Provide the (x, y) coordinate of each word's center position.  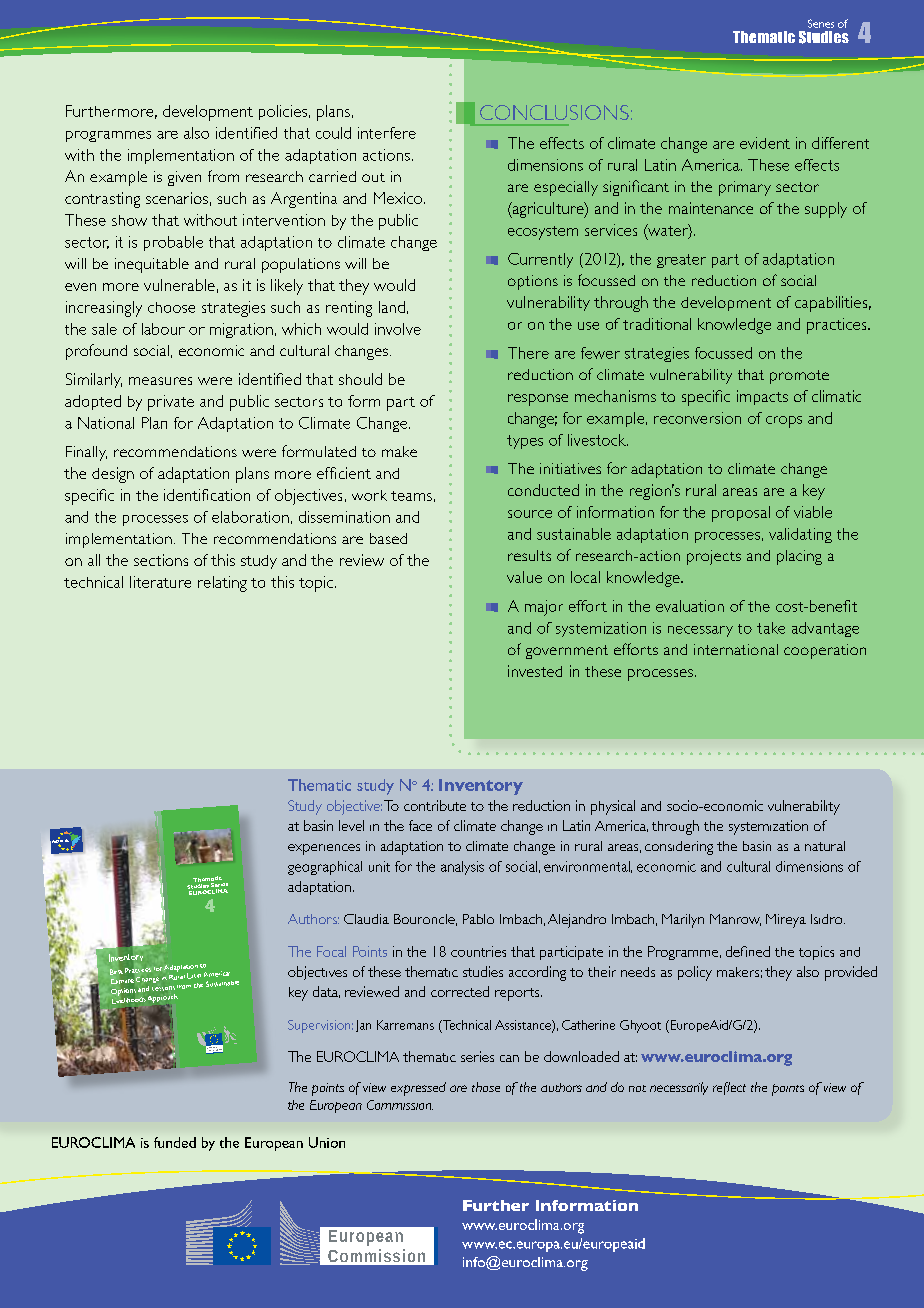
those (486, 1087)
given (184, 178)
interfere (387, 133)
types (525, 442)
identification (207, 495)
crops (784, 422)
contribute (435, 805)
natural (825, 846)
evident (765, 143)
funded (175, 1142)
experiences (324, 849)
